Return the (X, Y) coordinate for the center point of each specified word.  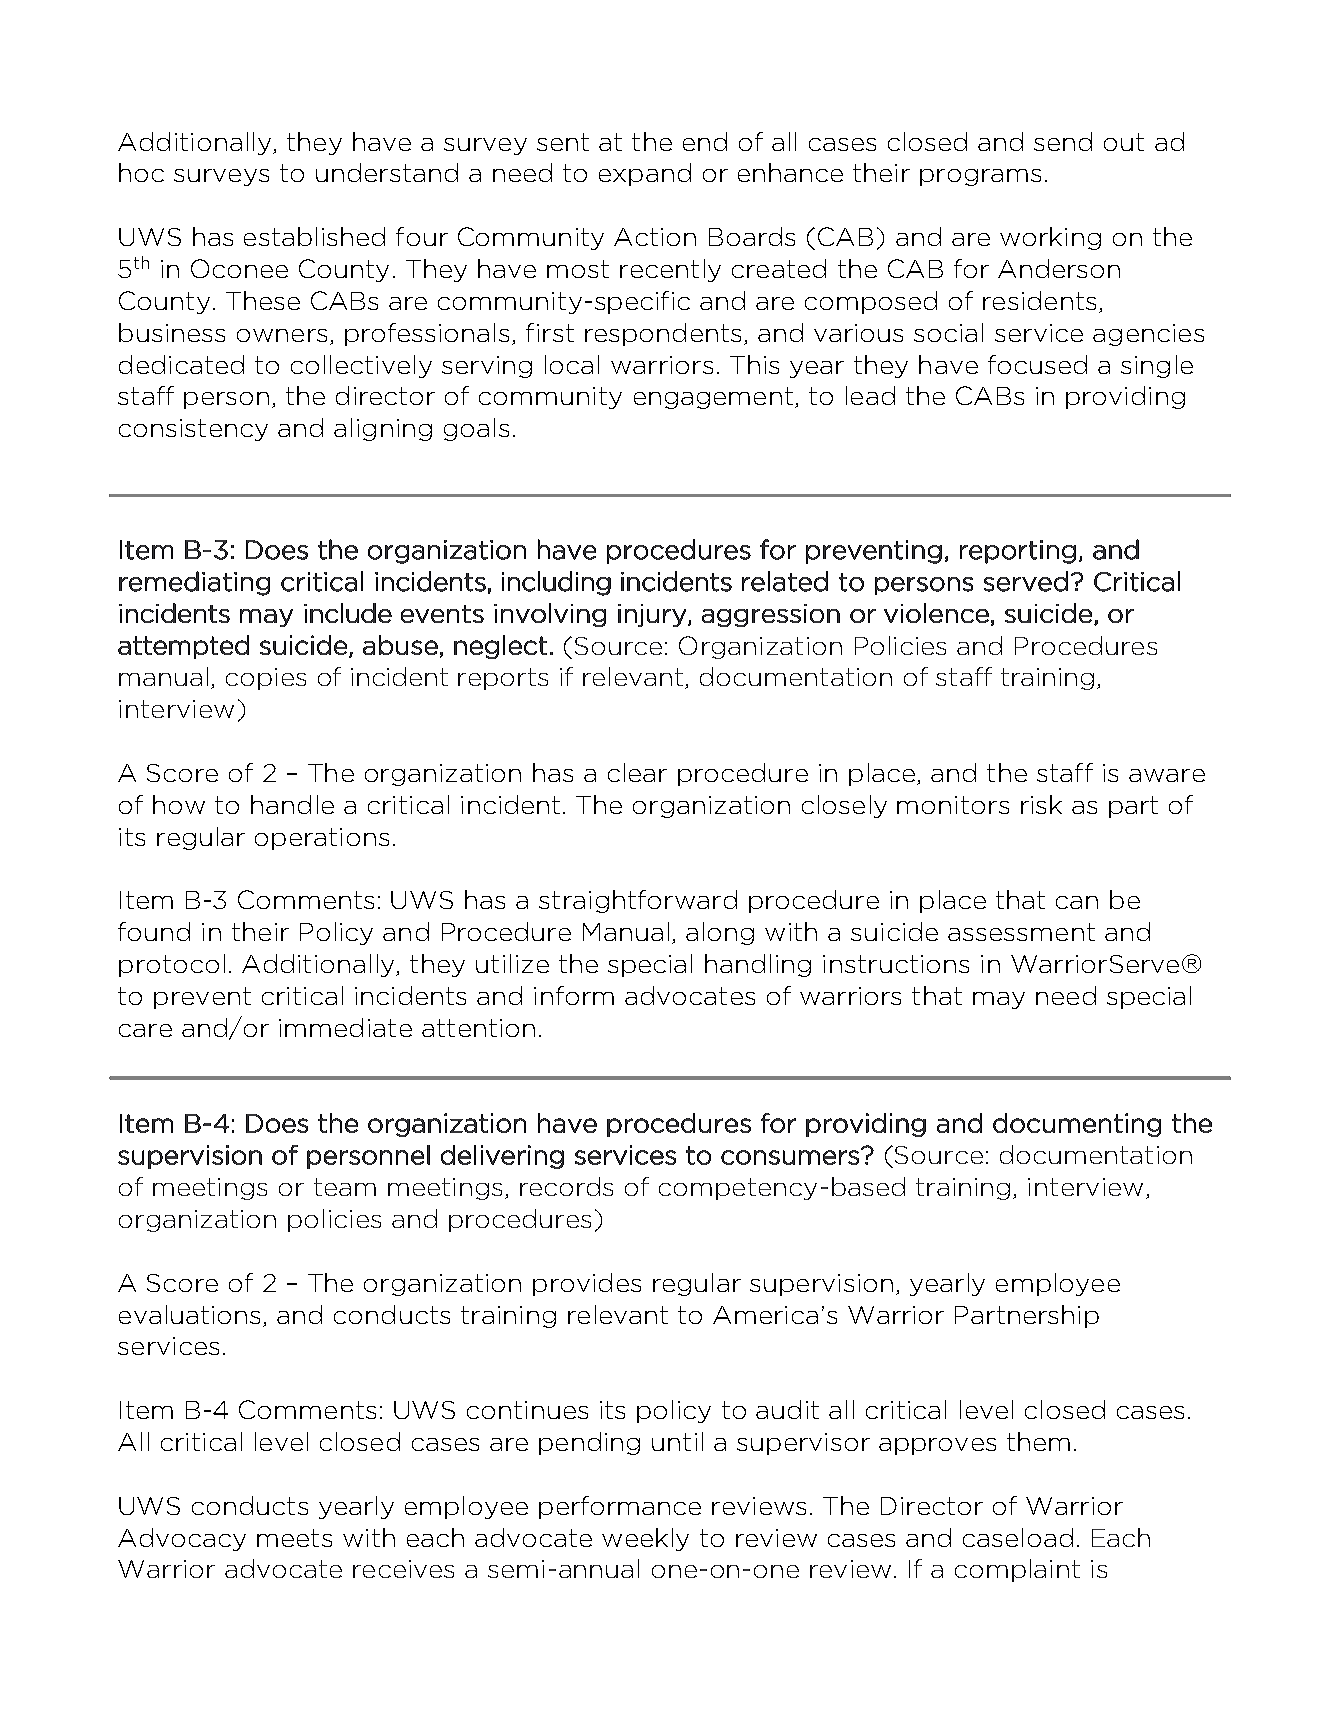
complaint (1017, 1570)
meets (294, 1538)
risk (1041, 804)
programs (980, 177)
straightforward (638, 901)
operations (322, 839)
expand (645, 174)
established (314, 236)
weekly (645, 1539)
